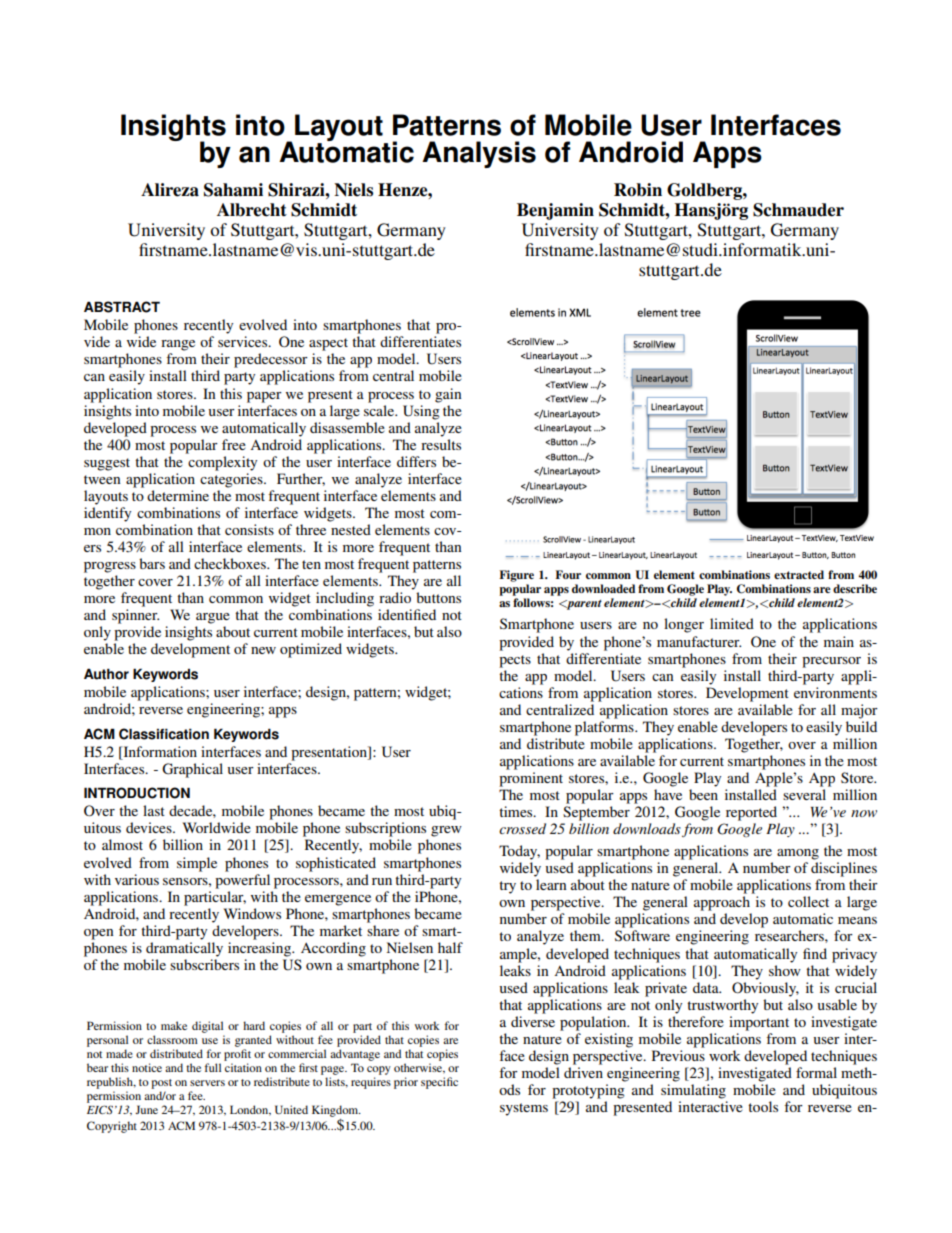 This screenshot has height=1233, width=952. What do you see at coordinates (808, 901) in the screenshot?
I see `collect` at bounding box center [808, 901].
